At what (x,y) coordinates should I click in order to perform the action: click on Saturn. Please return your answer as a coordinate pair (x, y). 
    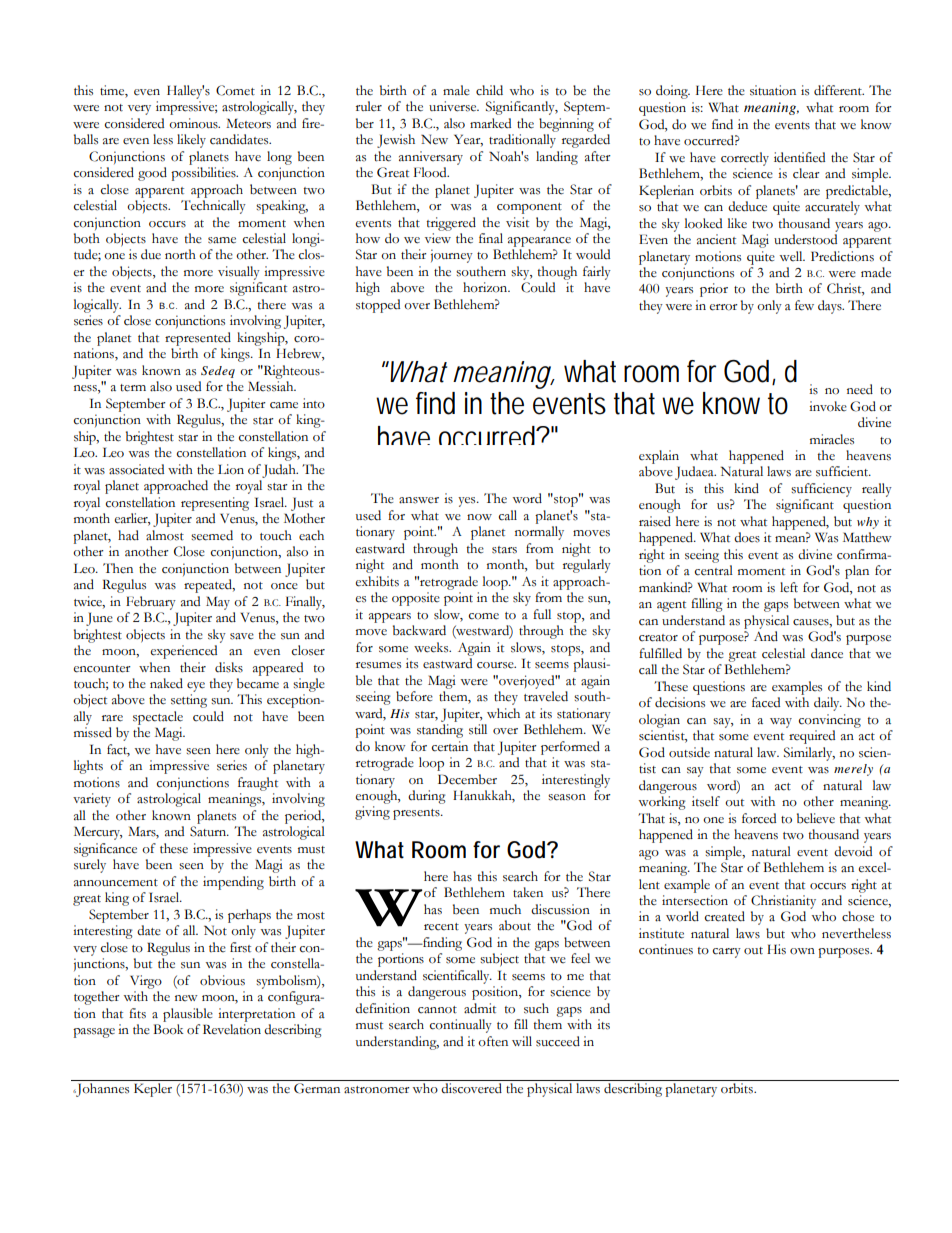
    Looking at the image, I should click on (209, 831).
